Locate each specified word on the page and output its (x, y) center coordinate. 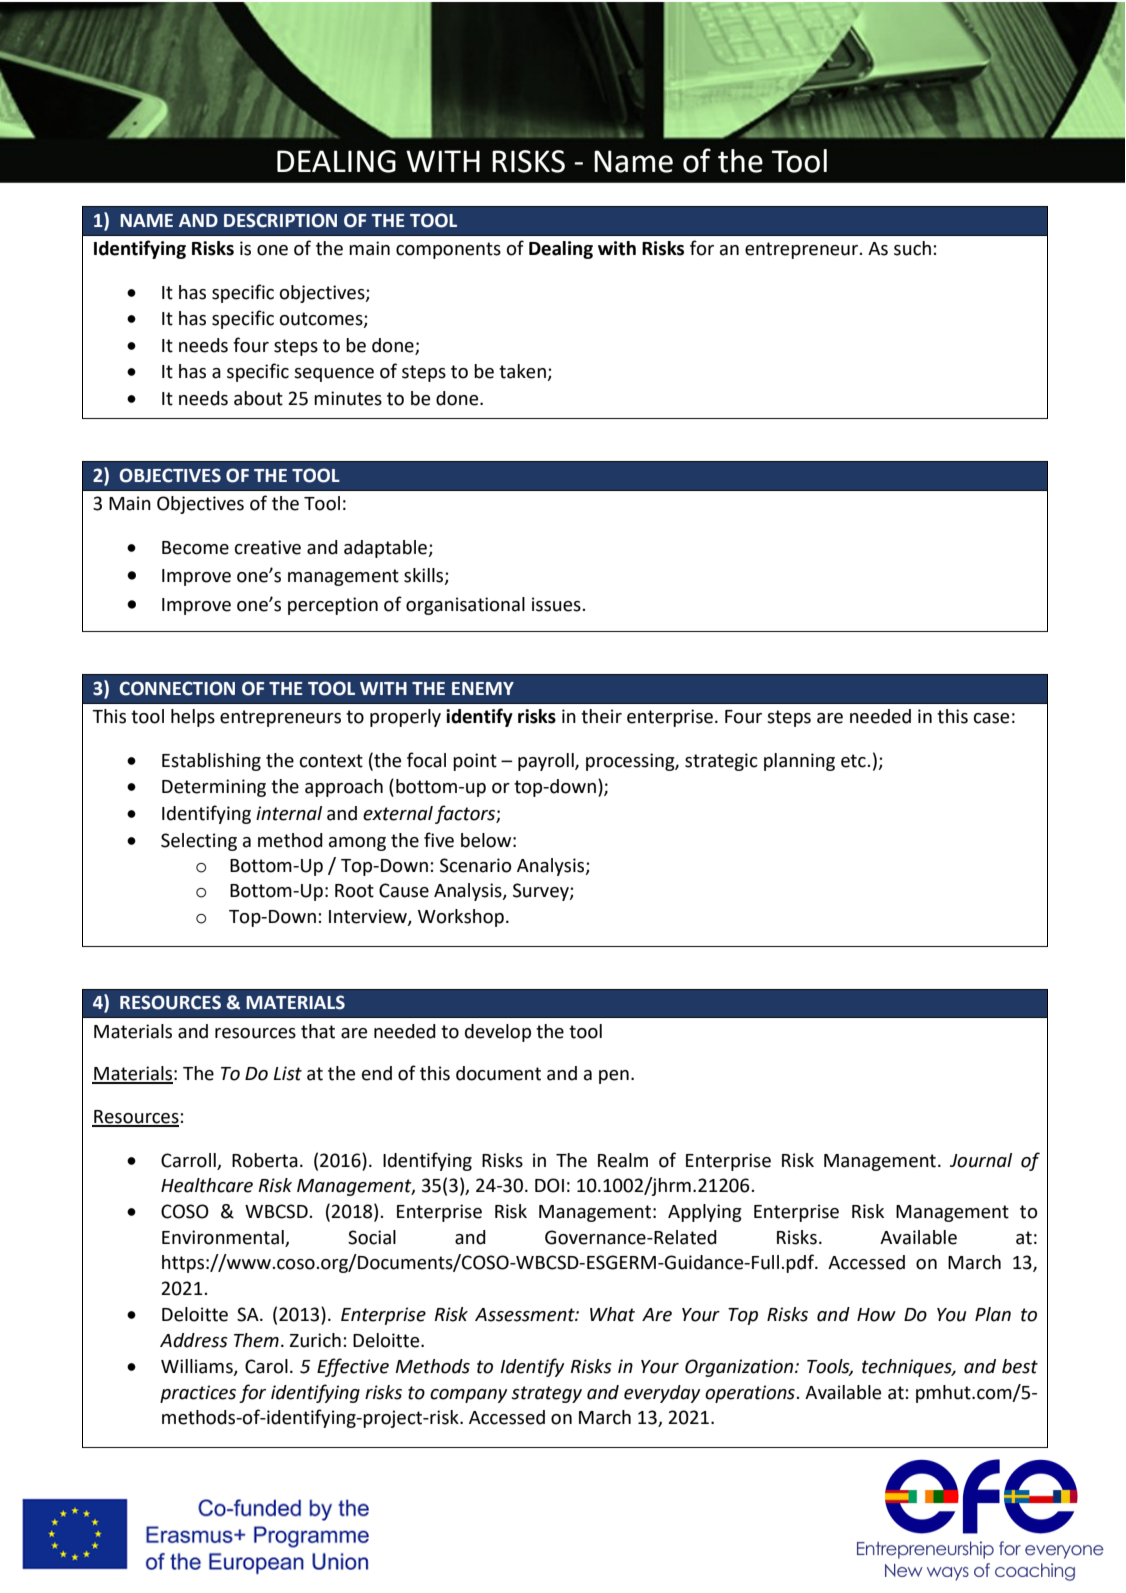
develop (498, 1033)
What (612, 1314)
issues (557, 604)
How (876, 1315)
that (318, 1031)
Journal (981, 1160)
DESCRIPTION (280, 220)
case (991, 718)
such (912, 248)
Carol (266, 1366)
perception (333, 606)
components (448, 250)
